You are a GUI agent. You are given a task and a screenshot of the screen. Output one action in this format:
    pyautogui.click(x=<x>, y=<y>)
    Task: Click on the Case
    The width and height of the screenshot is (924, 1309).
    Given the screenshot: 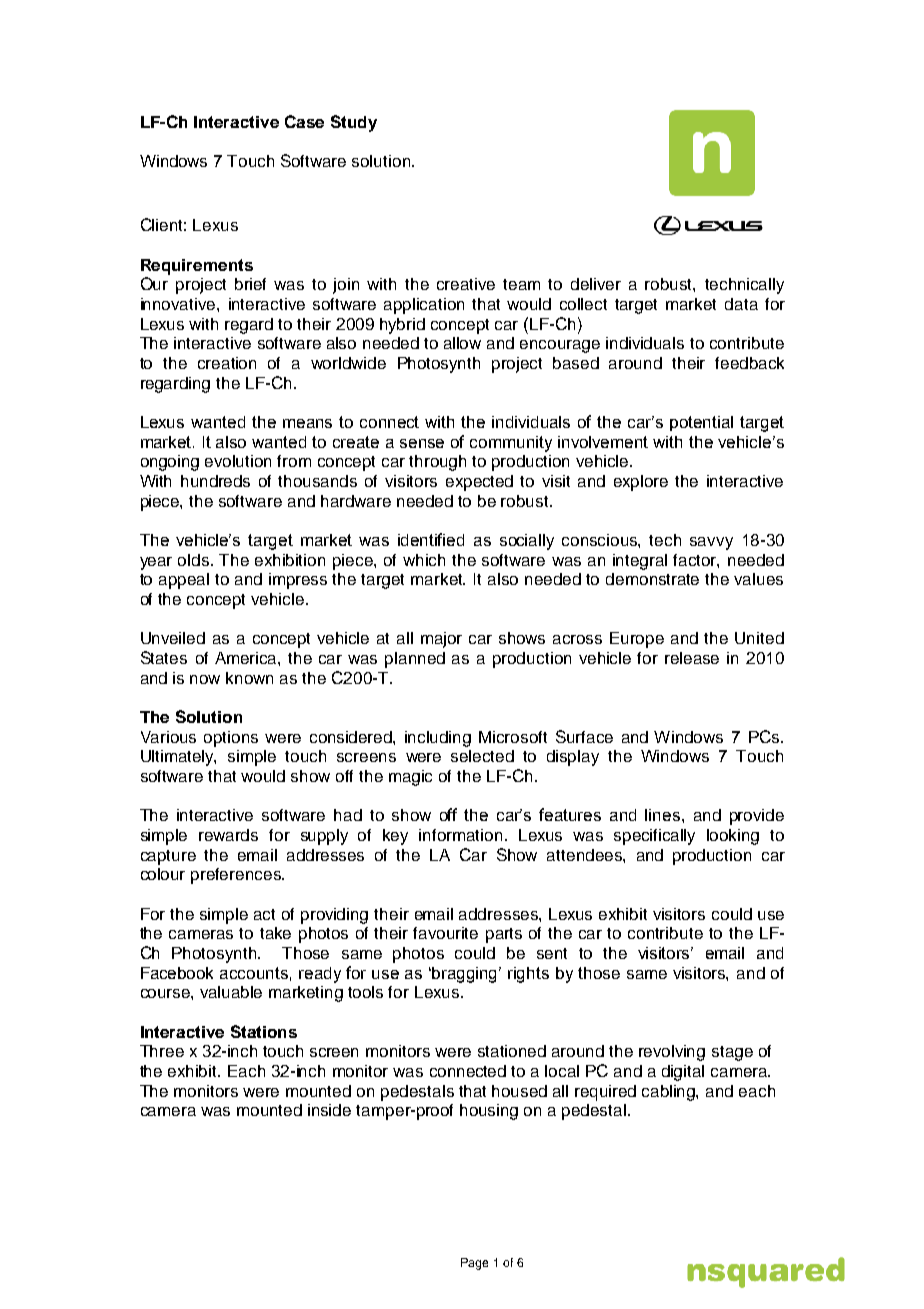 What is the action you would take?
    pyautogui.click(x=304, y=121)
